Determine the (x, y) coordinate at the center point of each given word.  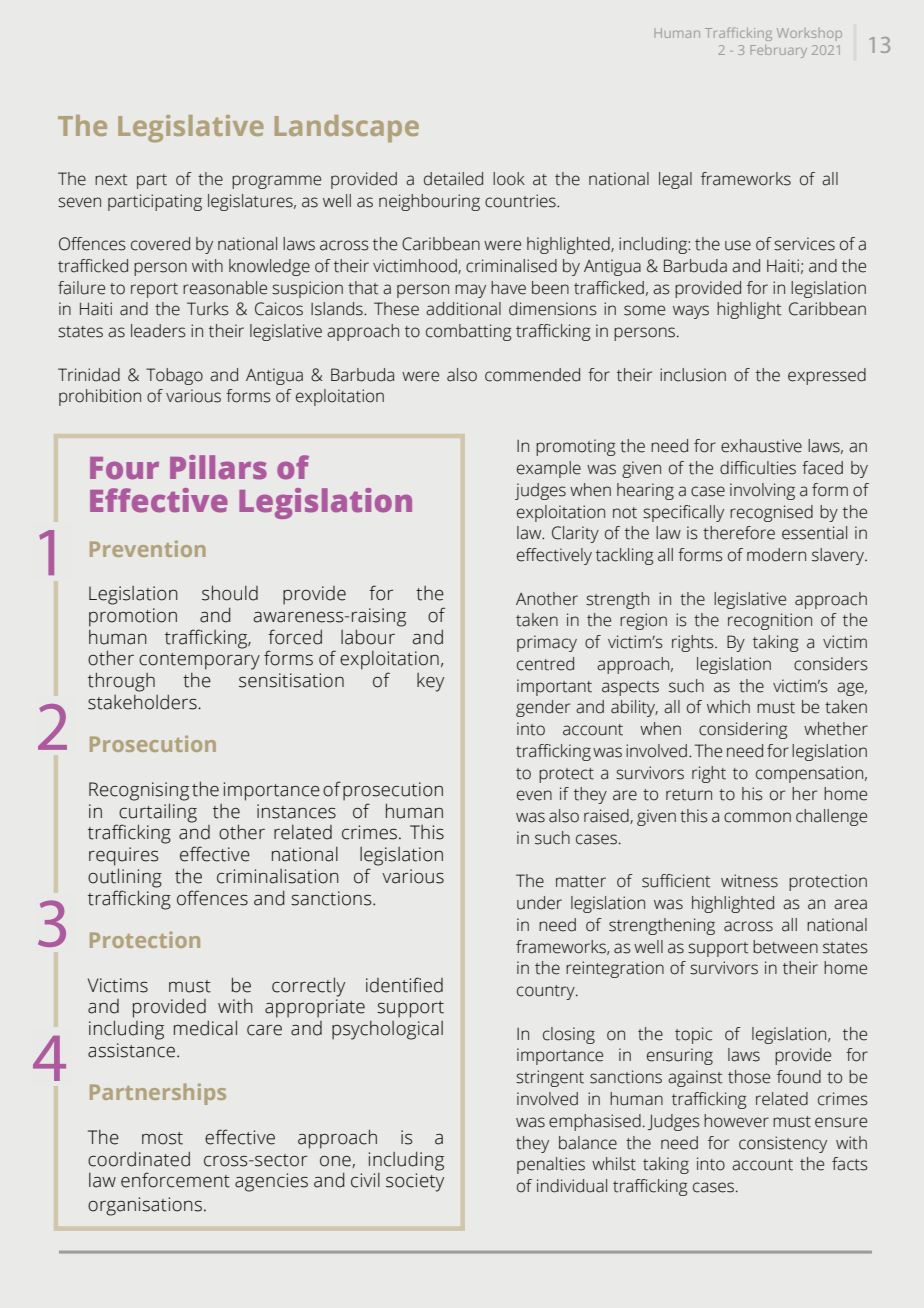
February (778, 51)
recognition (770, 621)
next (111, 180)
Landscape (347, 128)
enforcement (175, 1180)
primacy (547, 643)
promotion (133, 617)
